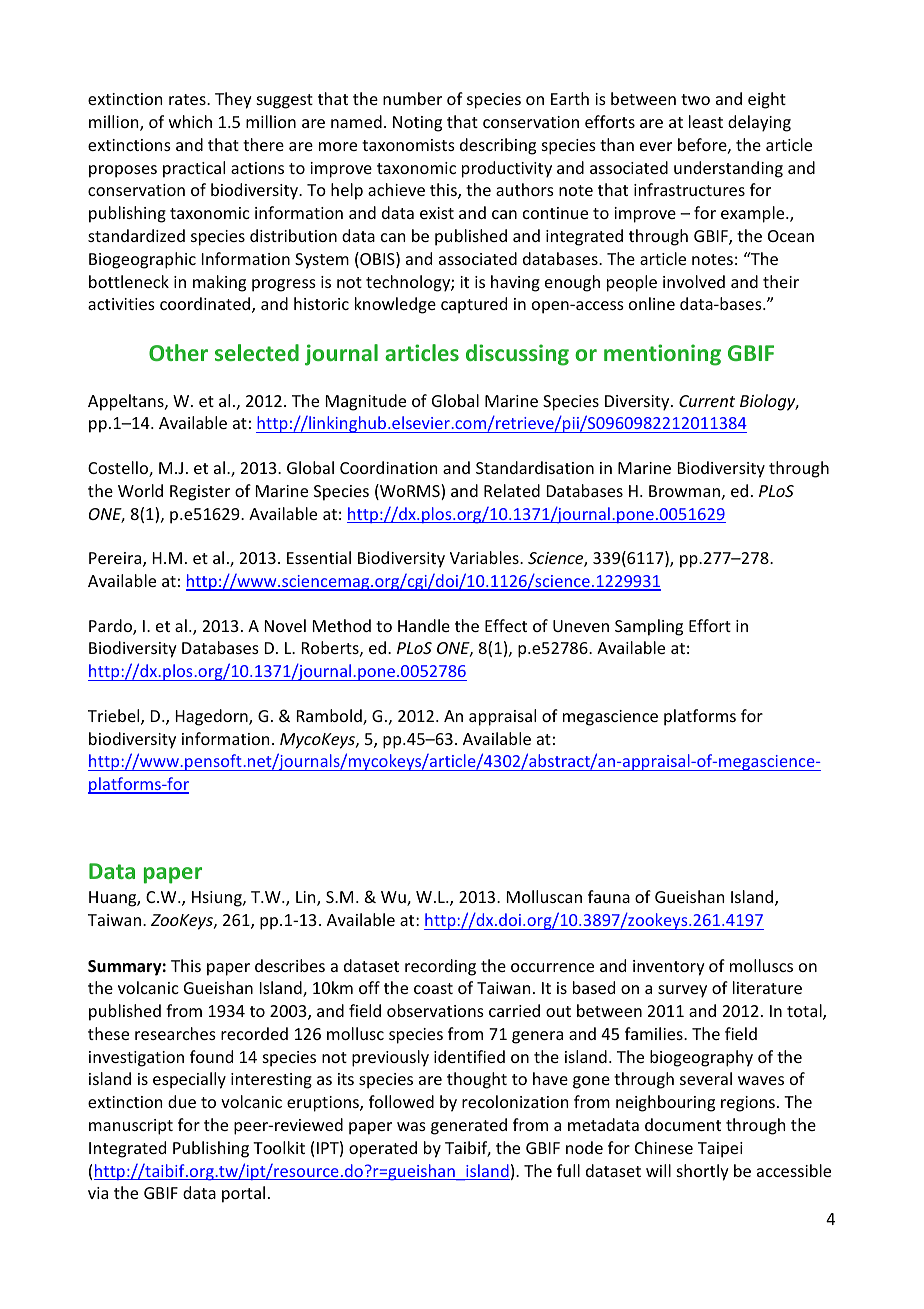  Describe the element at coordinates (190, 121) in the screenshot. I see `which` at that location.
